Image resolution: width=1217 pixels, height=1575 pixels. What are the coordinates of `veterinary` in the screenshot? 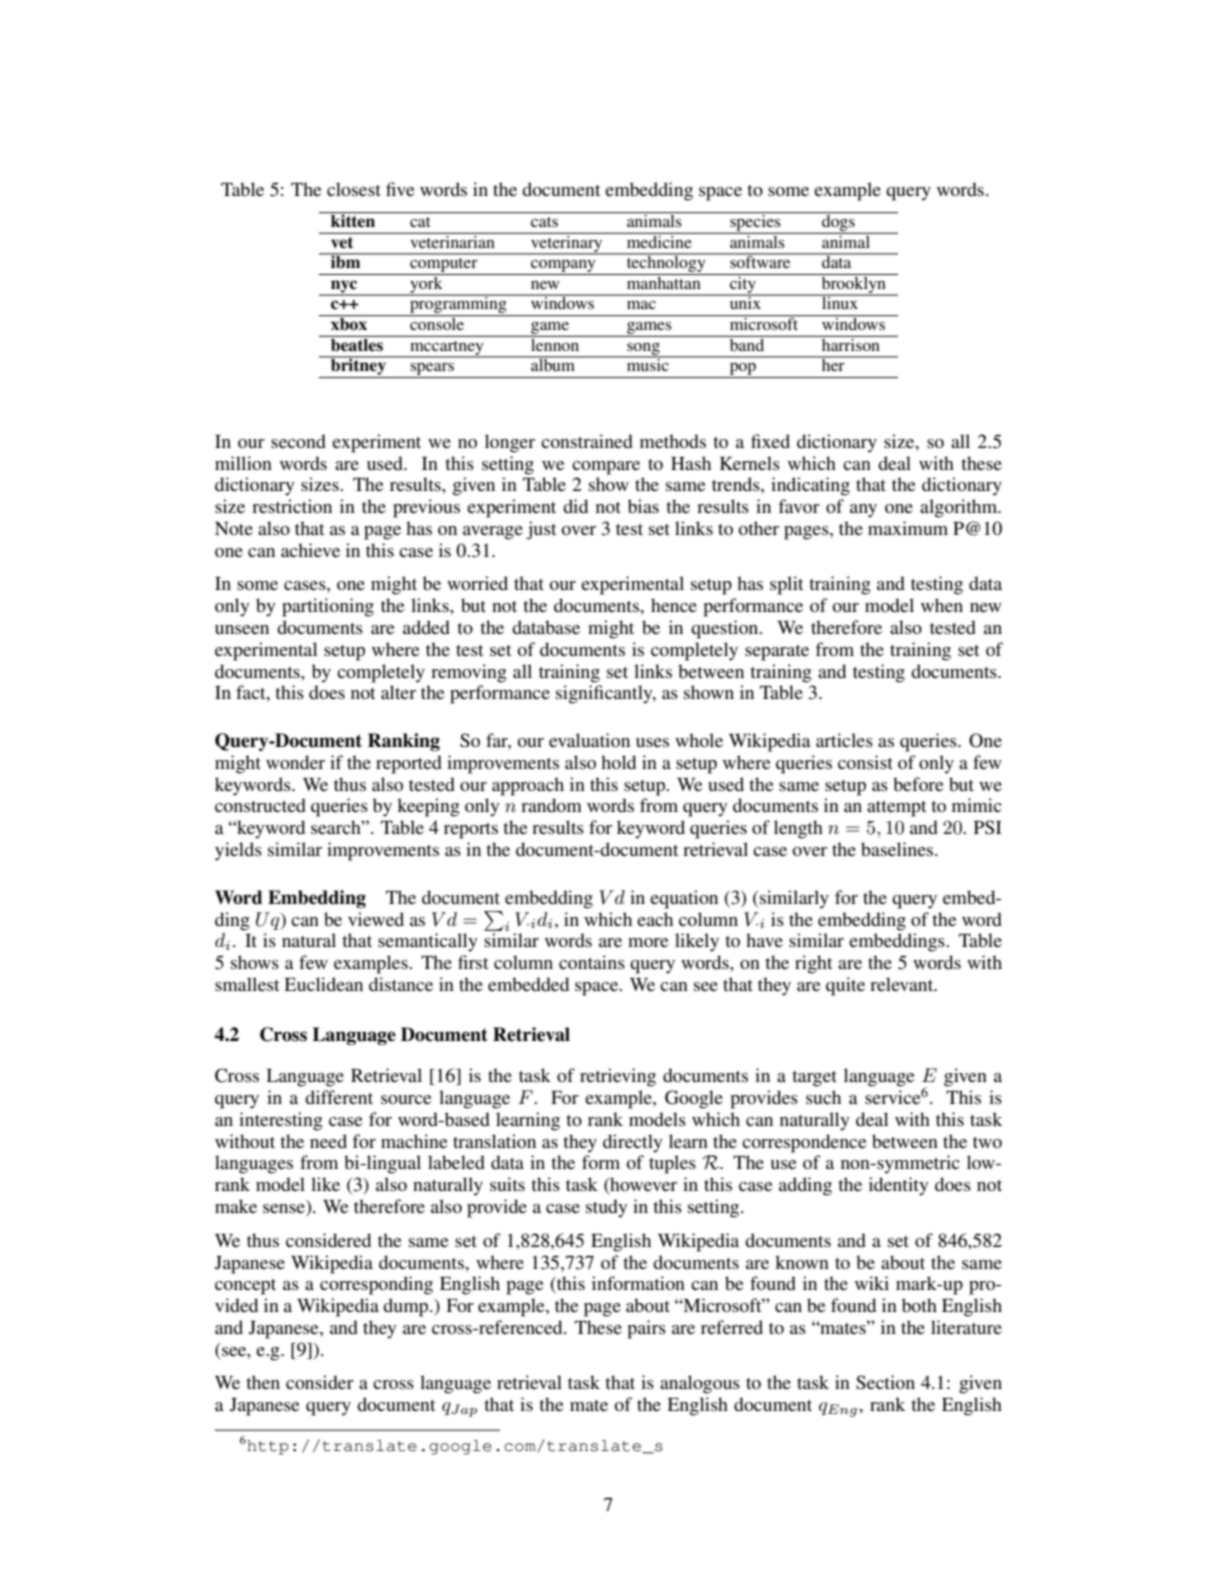 It's located at (567, 243).
